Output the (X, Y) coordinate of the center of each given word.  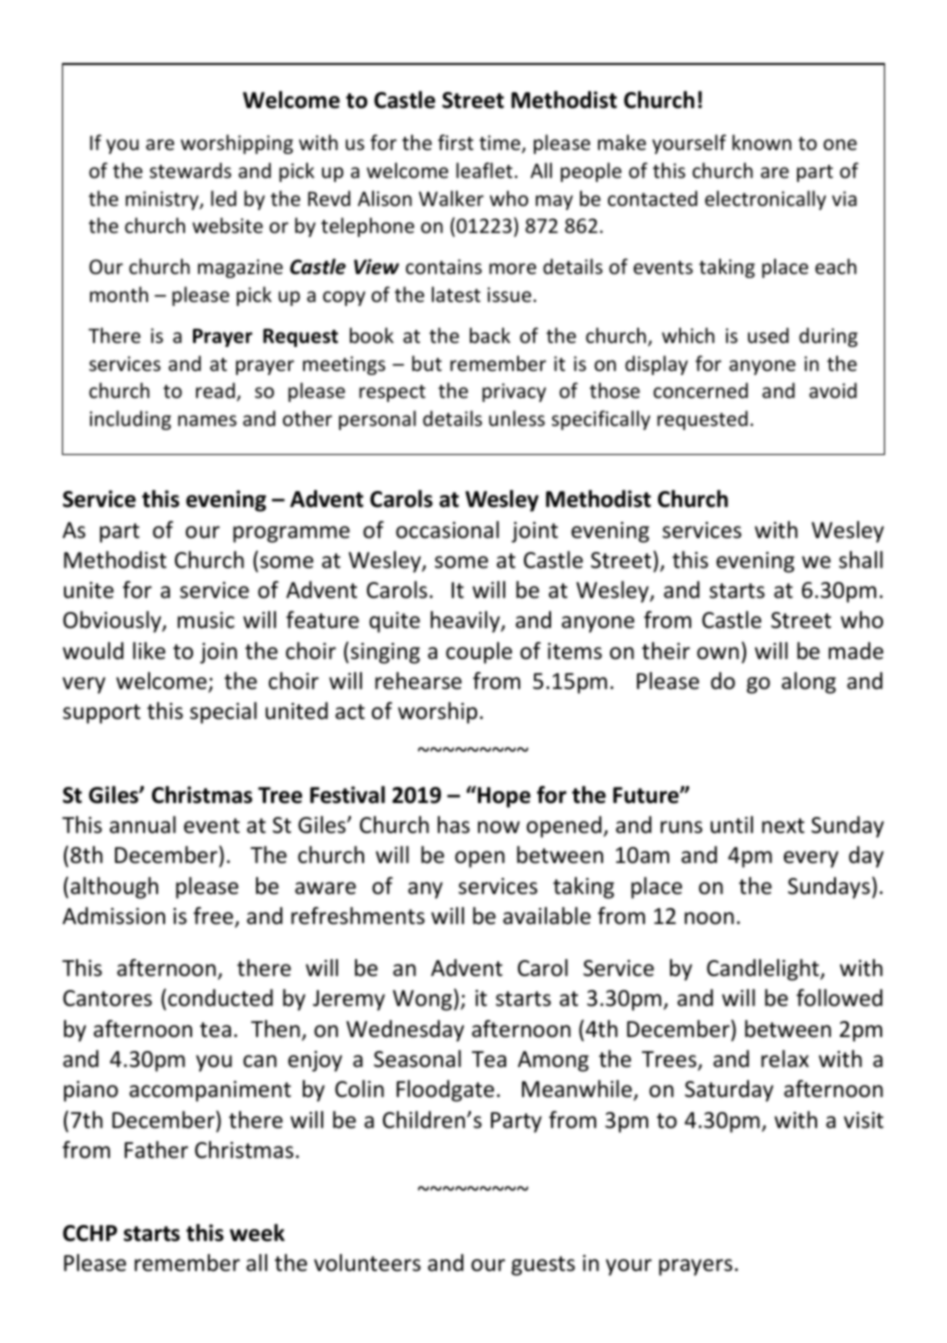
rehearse (418, 681)
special (223, 713)
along (809, 683)
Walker (451, 198)
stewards (190, 170)
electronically (765, 200)
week (257, 1233)
